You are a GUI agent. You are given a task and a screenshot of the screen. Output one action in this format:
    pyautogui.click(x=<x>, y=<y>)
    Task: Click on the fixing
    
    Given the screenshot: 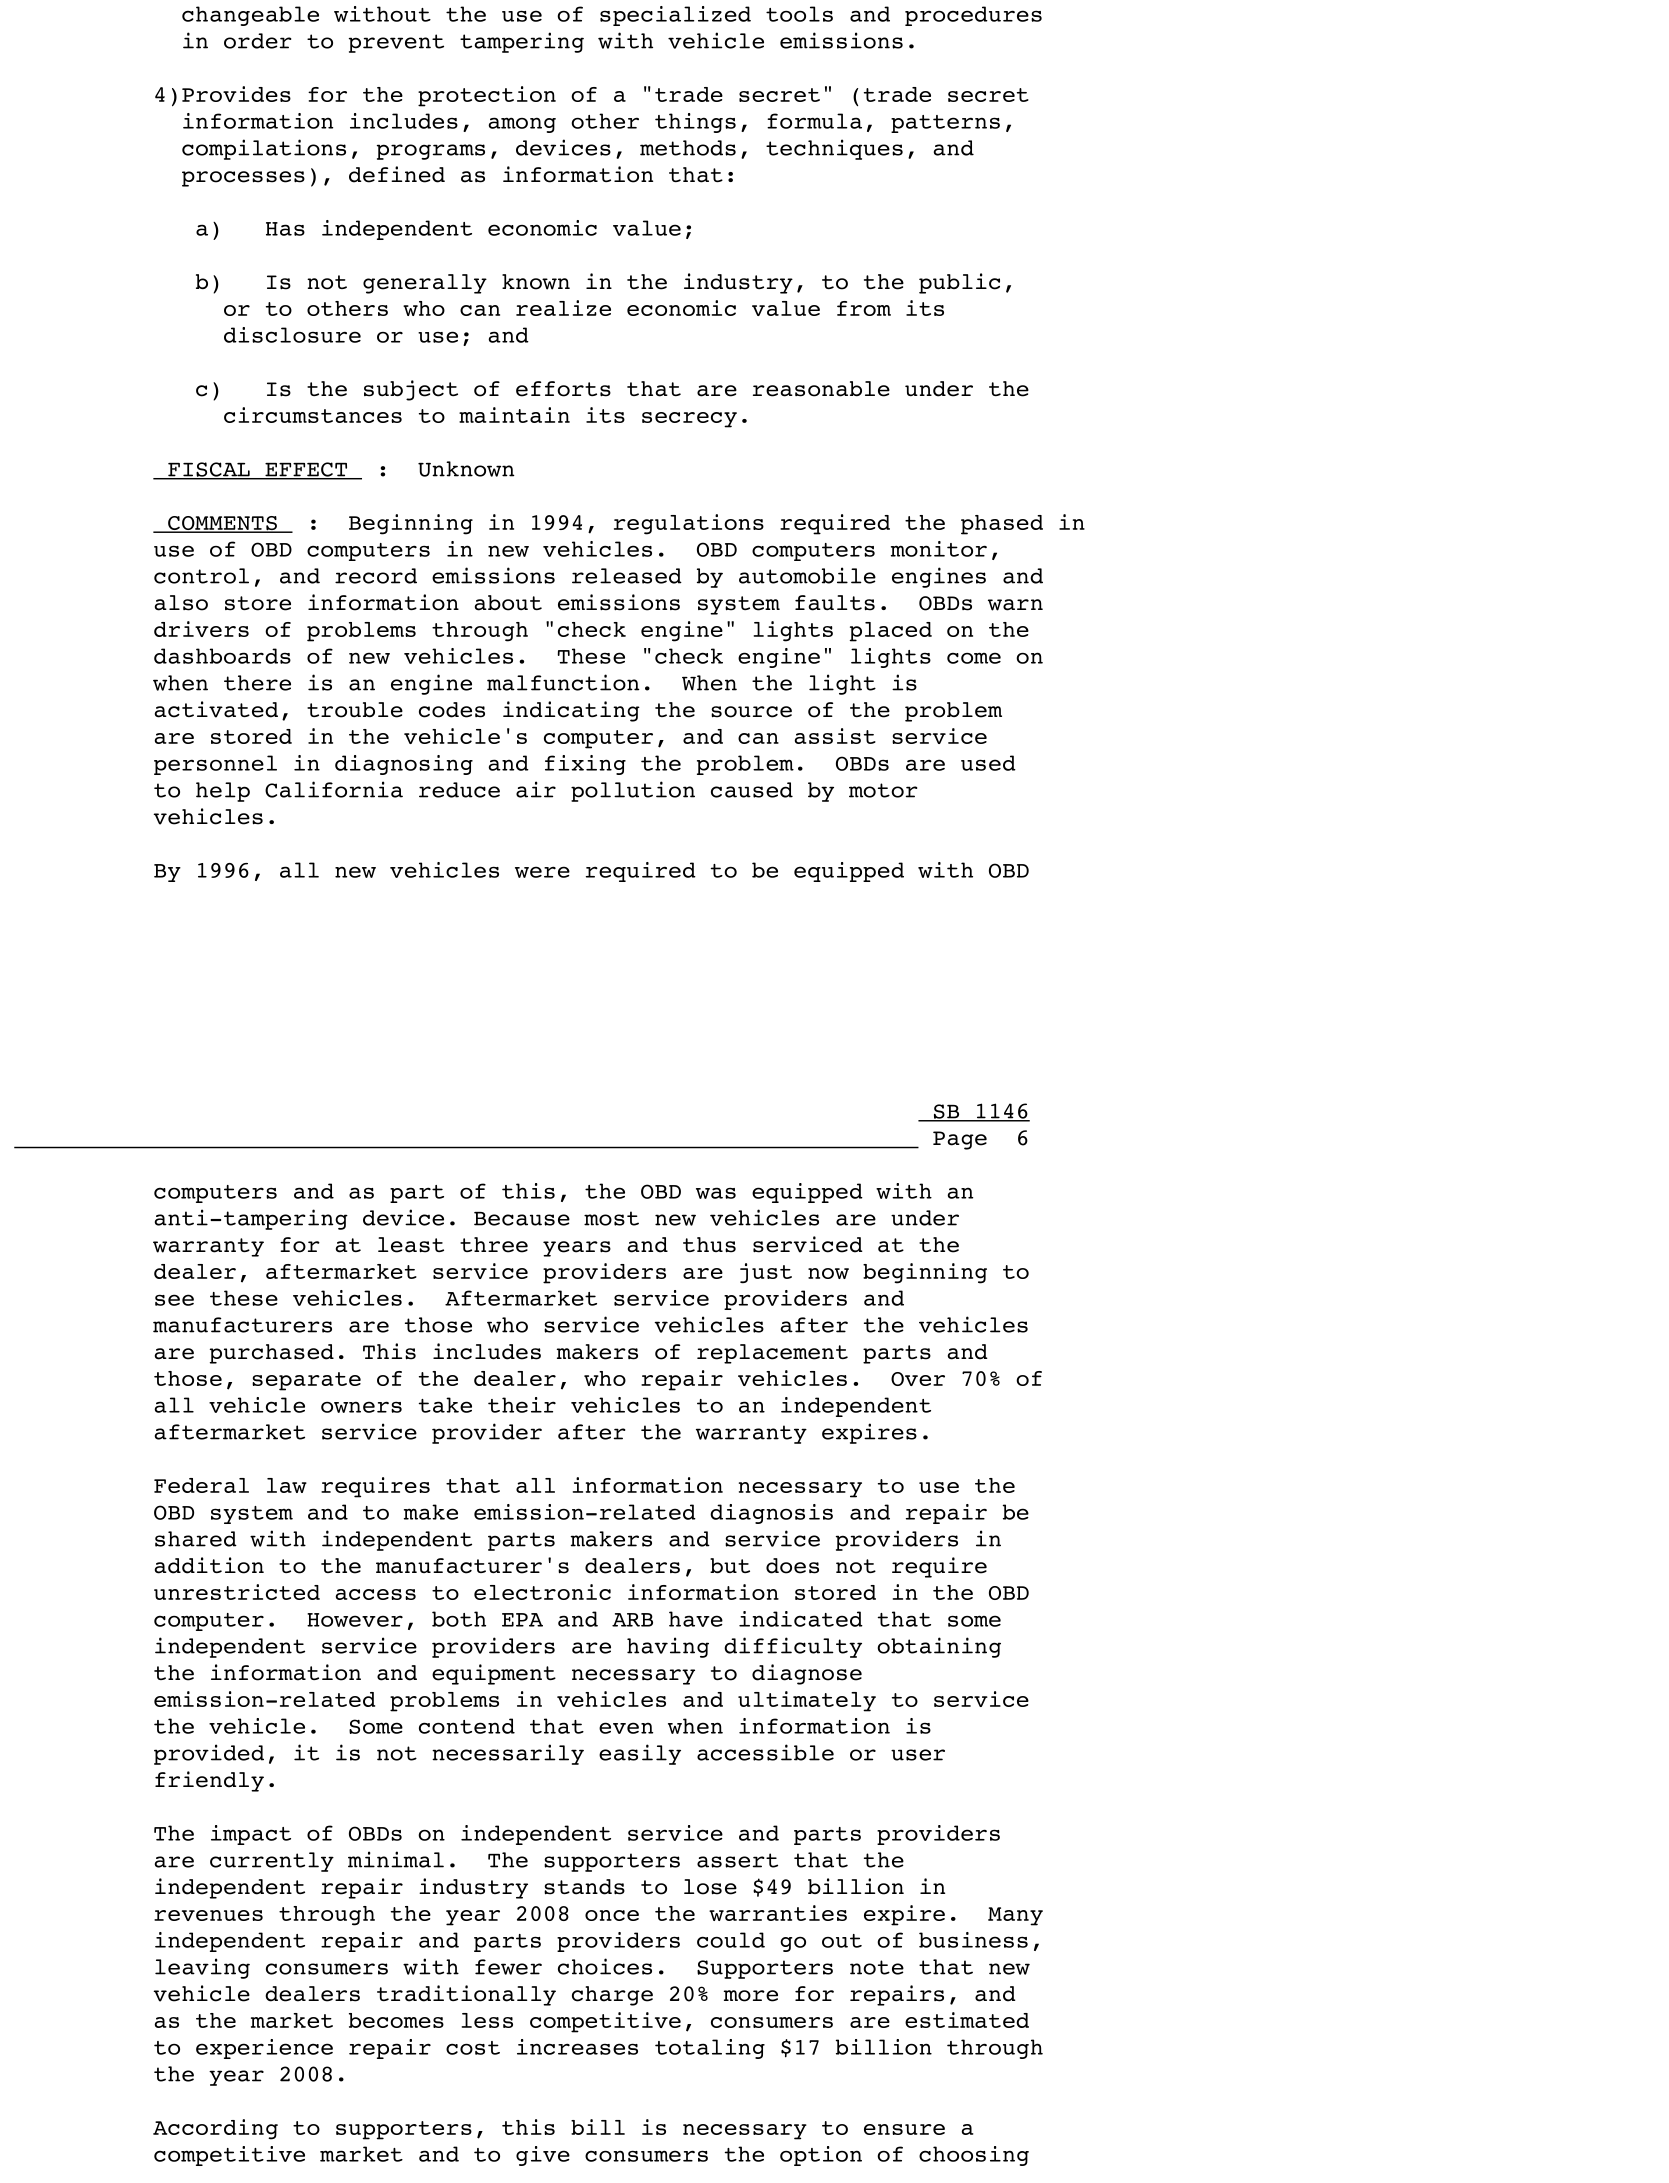 What is the action you would take?
    pyautogui.click(x=585, y=765)
